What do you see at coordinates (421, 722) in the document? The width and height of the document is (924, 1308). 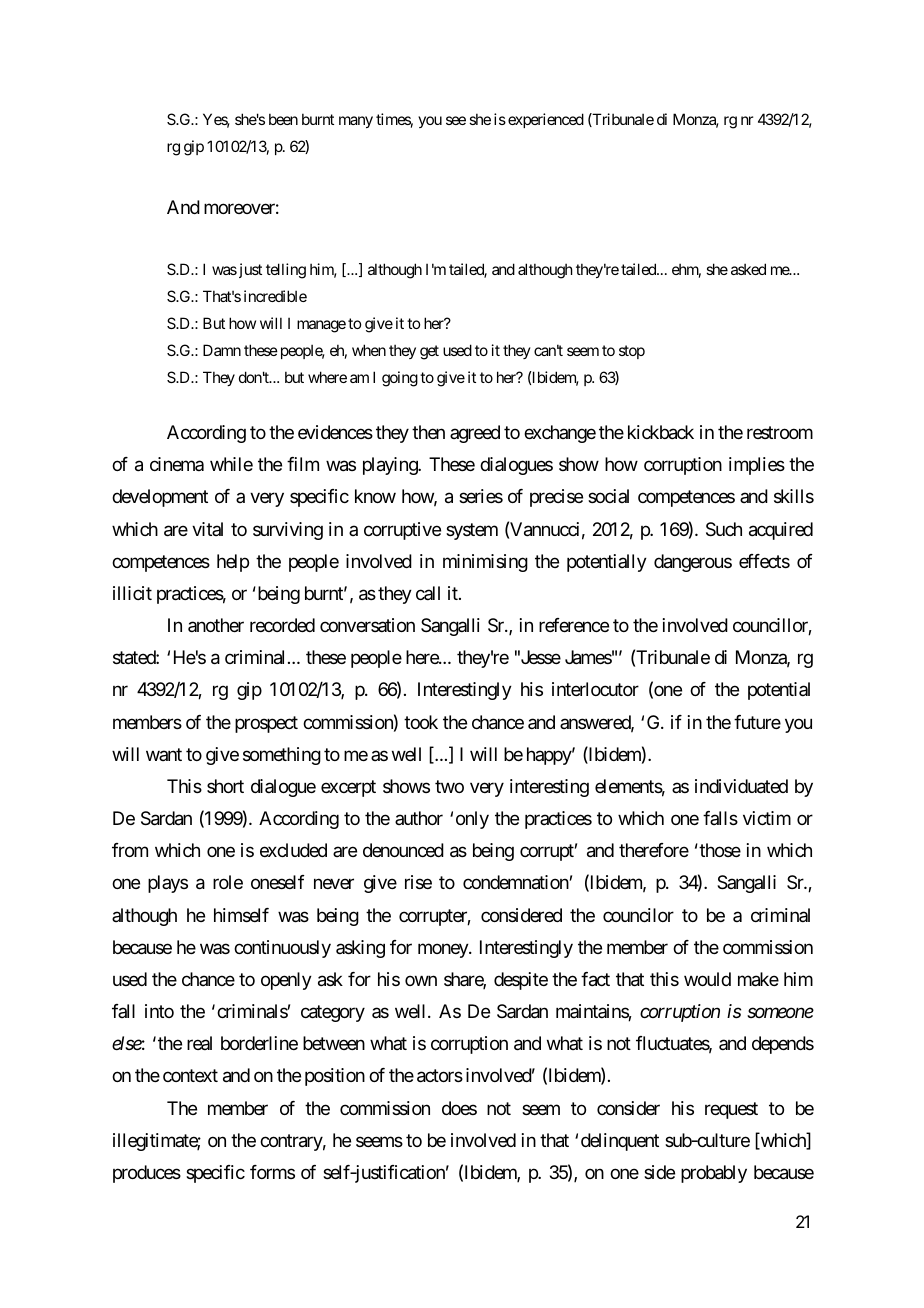 I see `took` at bounding box center [421, 722].
